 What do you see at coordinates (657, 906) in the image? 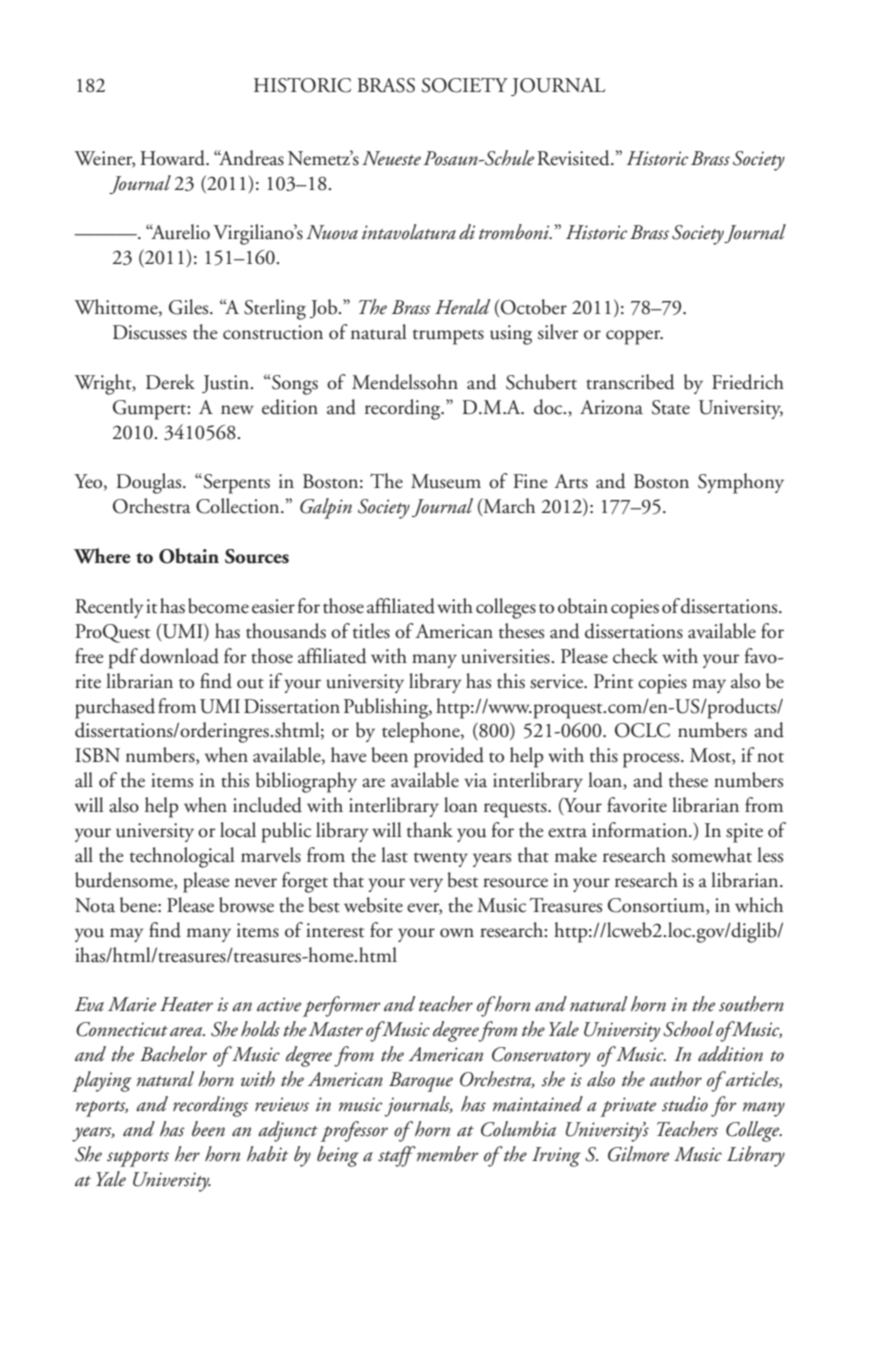
I see `Consortium` at bounding box center [657, 906].
